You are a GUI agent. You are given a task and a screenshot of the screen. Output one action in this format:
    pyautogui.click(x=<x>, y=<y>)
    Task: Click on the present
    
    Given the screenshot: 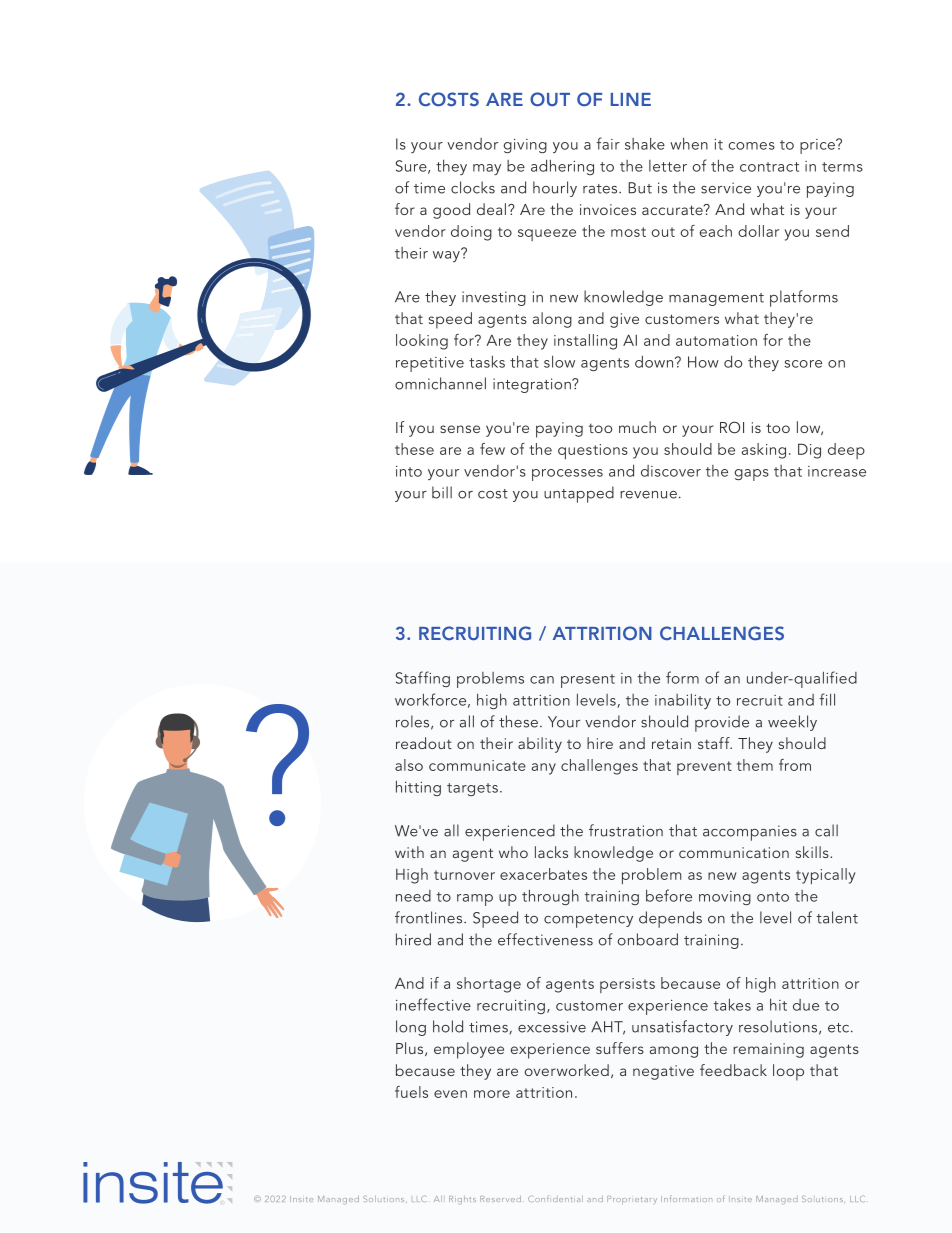 What is the action you would take?
    pyautogui.click(x=588, y=681)
